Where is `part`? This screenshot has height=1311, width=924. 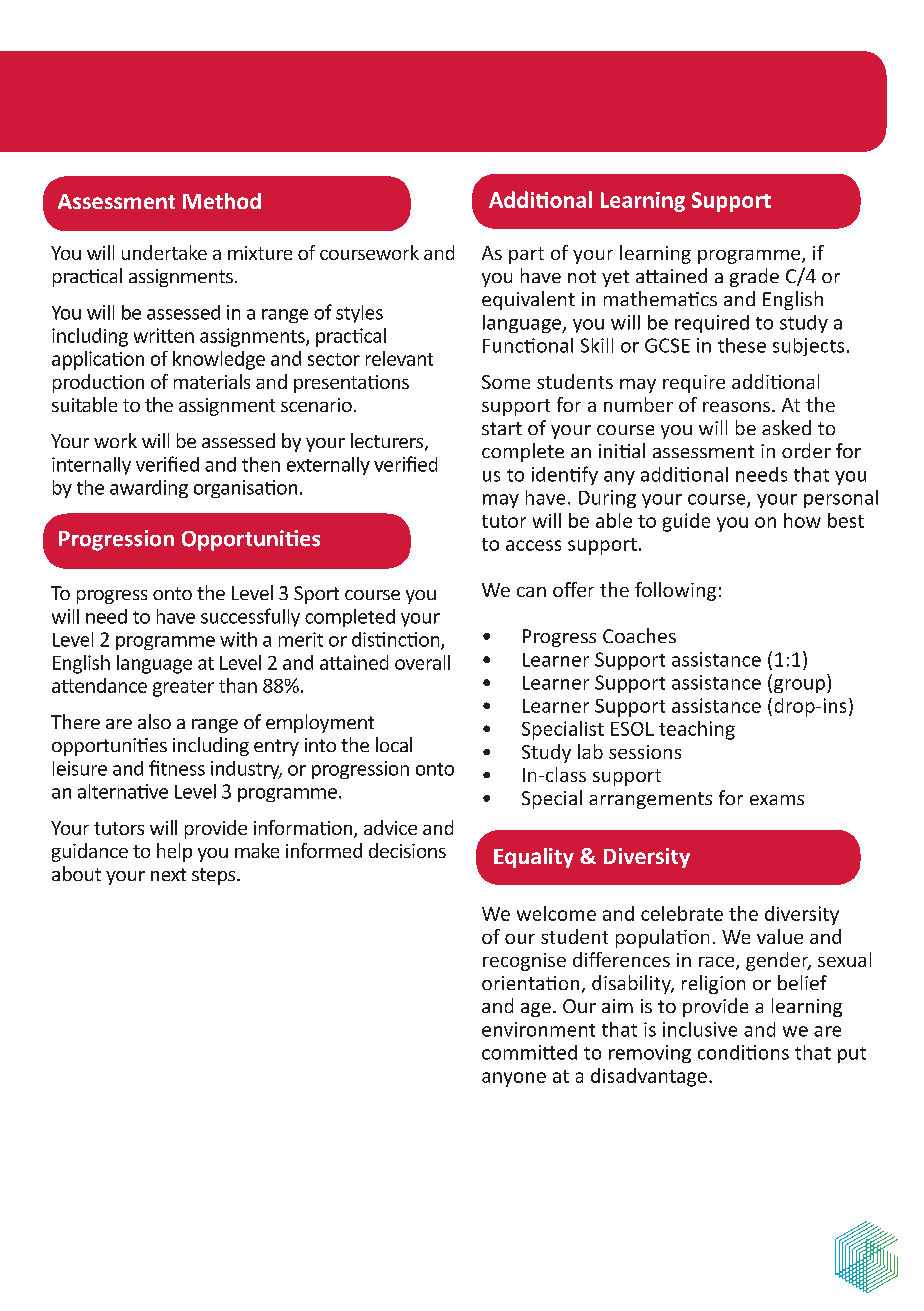 part is located at coordinates (526, 255).
